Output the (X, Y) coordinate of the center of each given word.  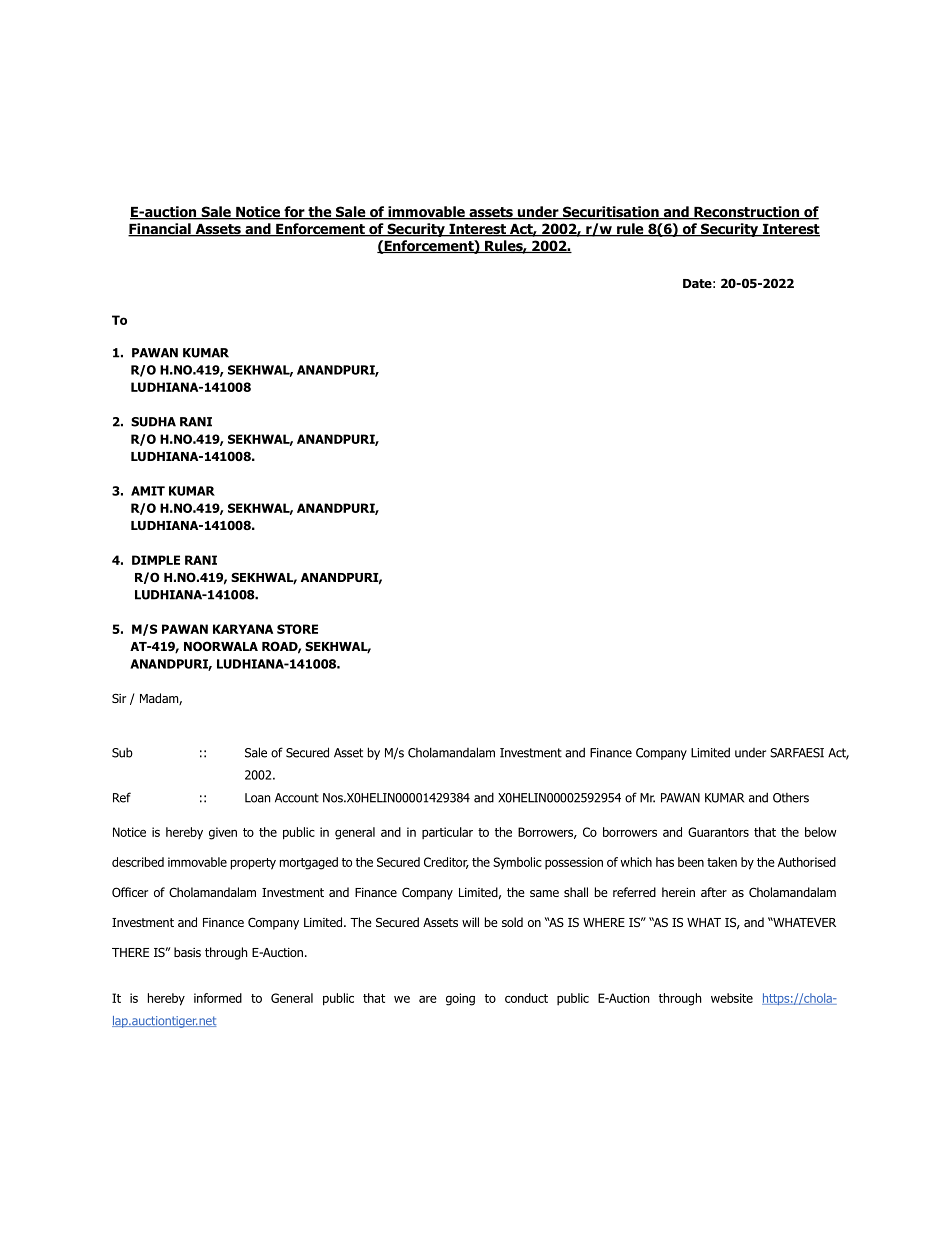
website (732, 998)
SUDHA (153, 422)
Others (791, 798)
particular (447, 833)
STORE (297, 629)
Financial (160, 230)
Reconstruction (746, 213)
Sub (122, 753)
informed (218, 998)
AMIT (148, 491)
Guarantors (718, 832)
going (460, 999)
